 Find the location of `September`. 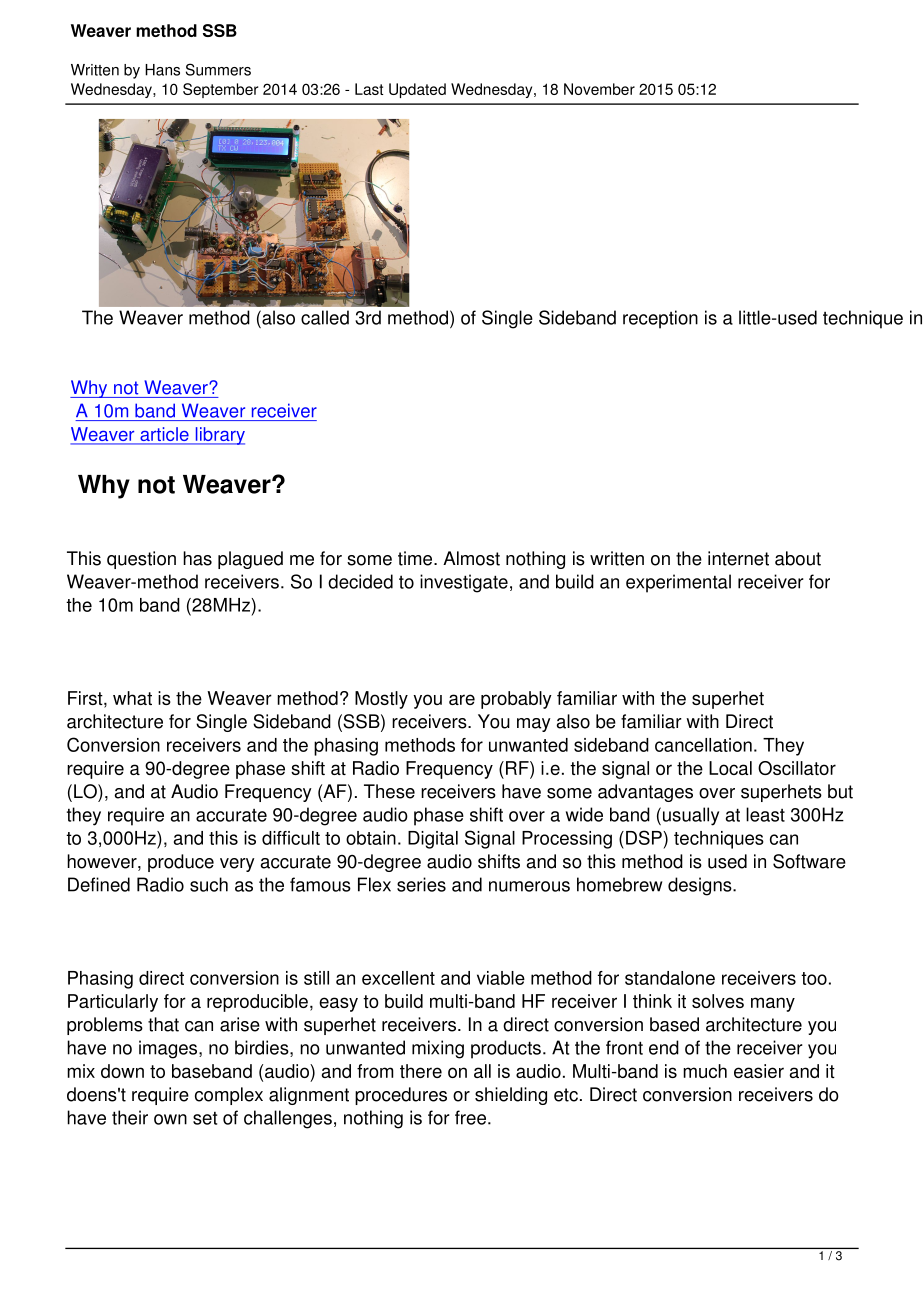

September is located at coordinates (220, 90).
